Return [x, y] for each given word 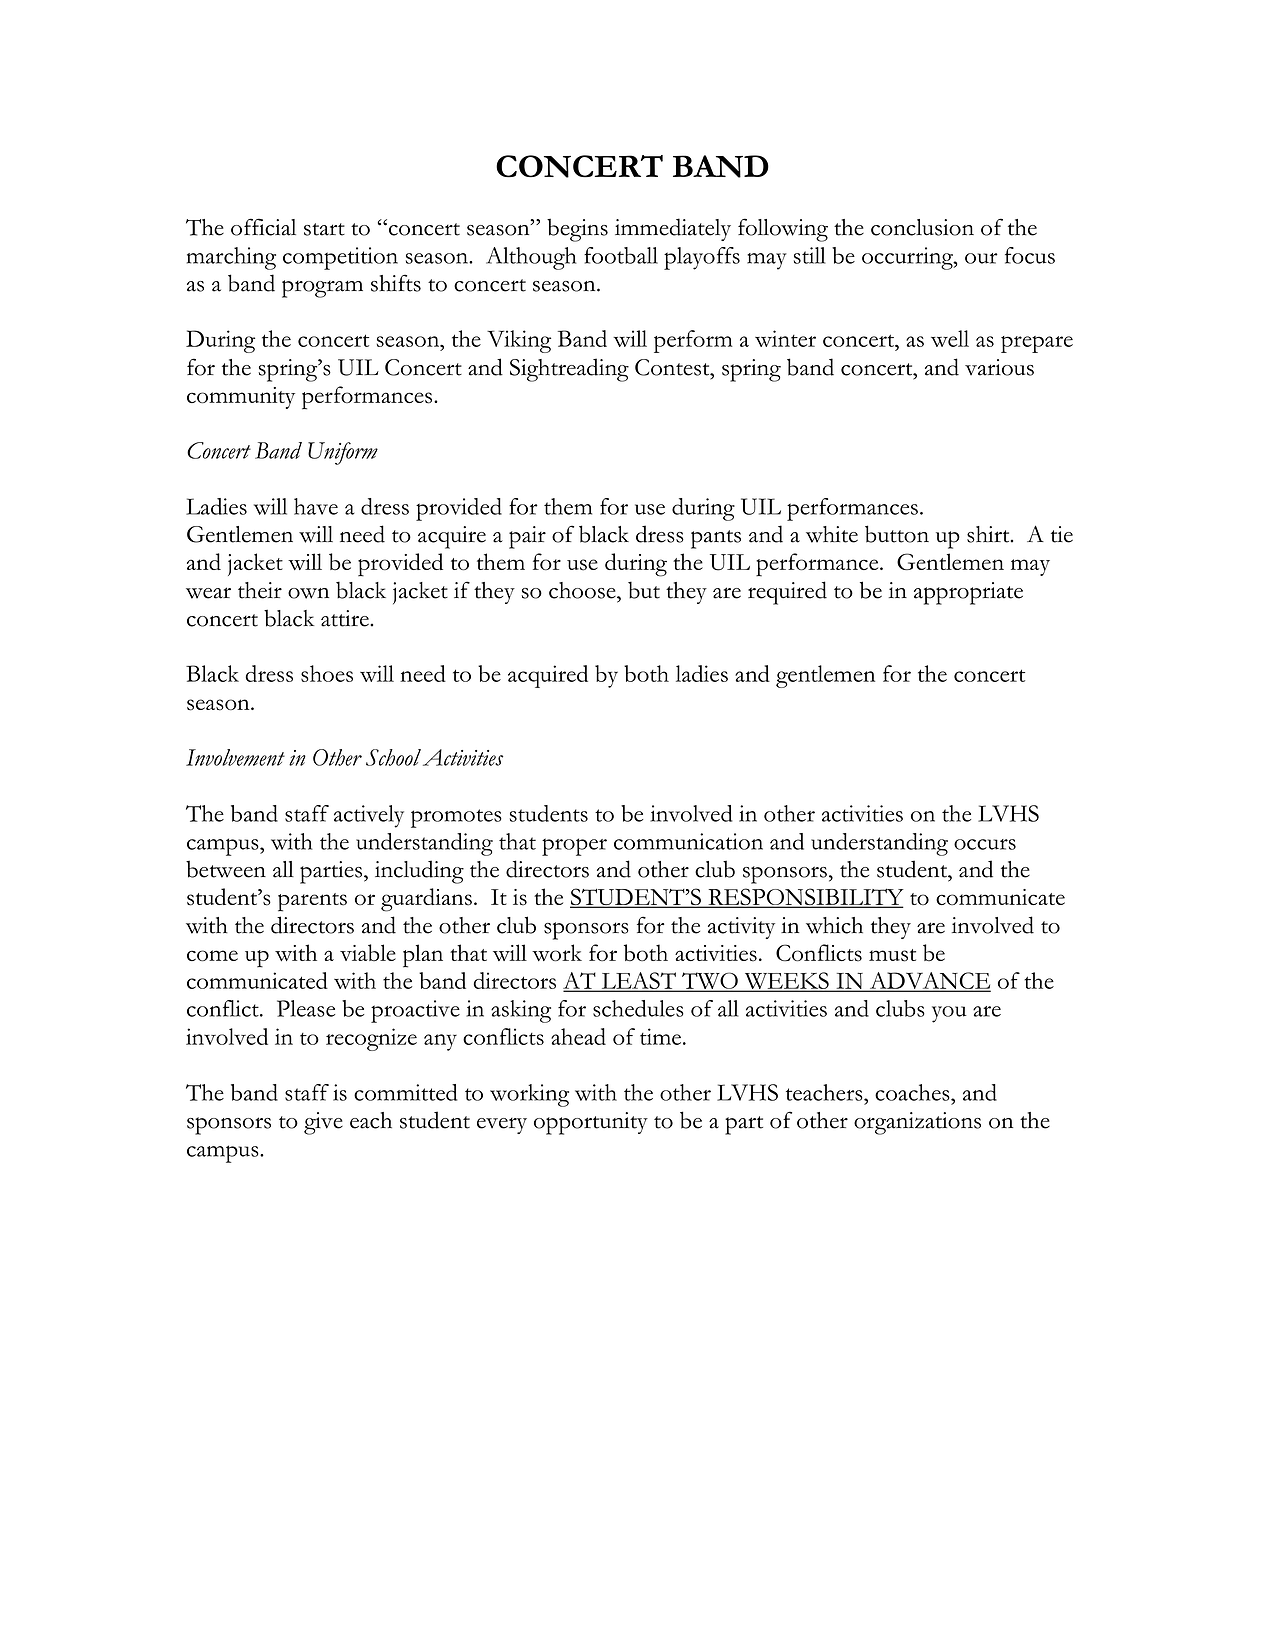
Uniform [343, 453]
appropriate [968, 593]
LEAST [638, 981]
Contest [673, 367]
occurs [985, 844]
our [981, 258]
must [892, 955]
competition [340, 258]
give [323, 1123]
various [999, 367]
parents [312, 902]
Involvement [235, 757]
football [621, 255]
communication [688, 841]
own [308, 593]
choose [583, 590]
